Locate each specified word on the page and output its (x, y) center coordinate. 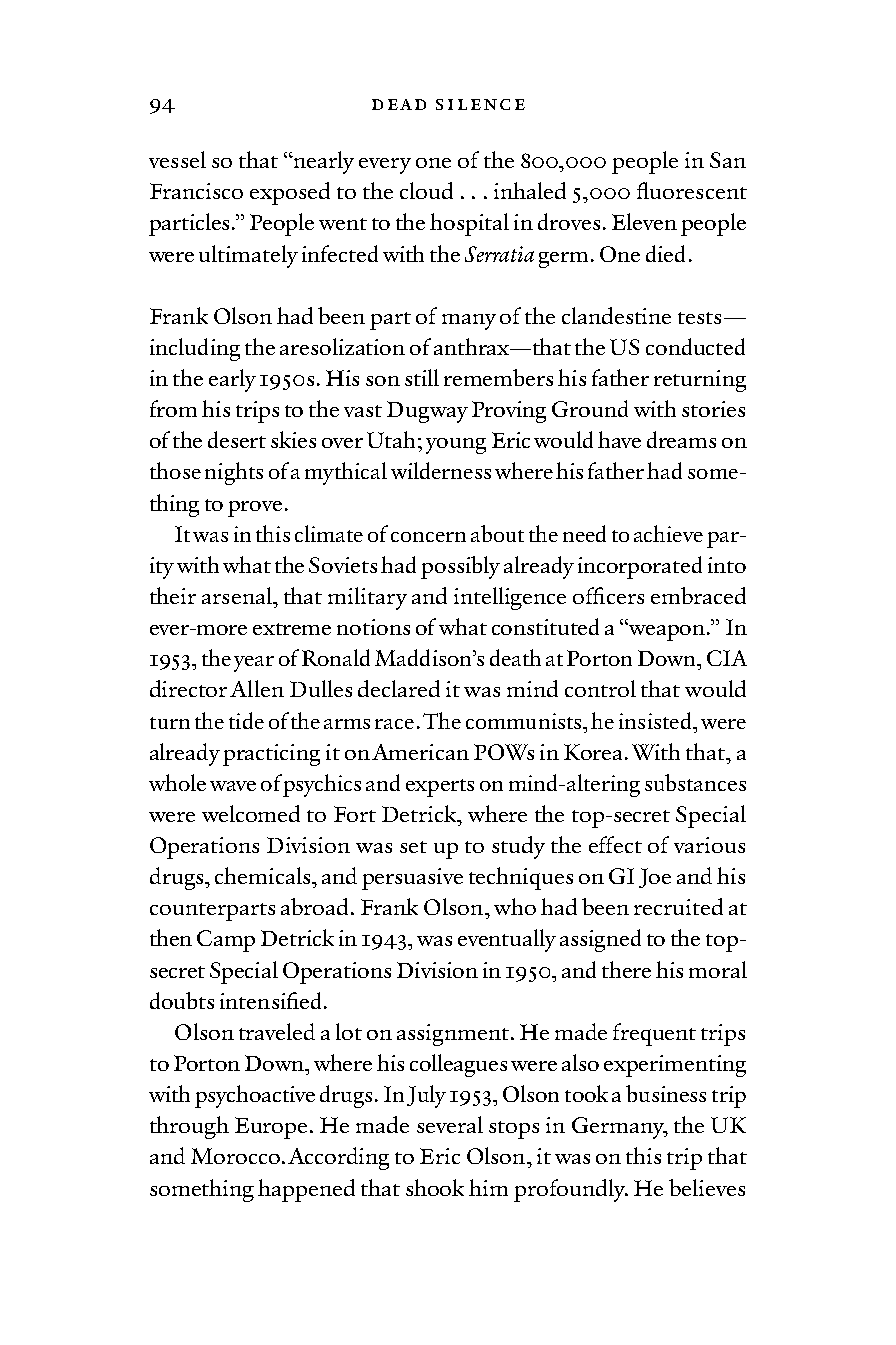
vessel (177, 159)
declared (399, 688)
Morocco (235, 1156)
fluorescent (692, 190)
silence (480, 104)
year (254, 664)
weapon (668, 633)
